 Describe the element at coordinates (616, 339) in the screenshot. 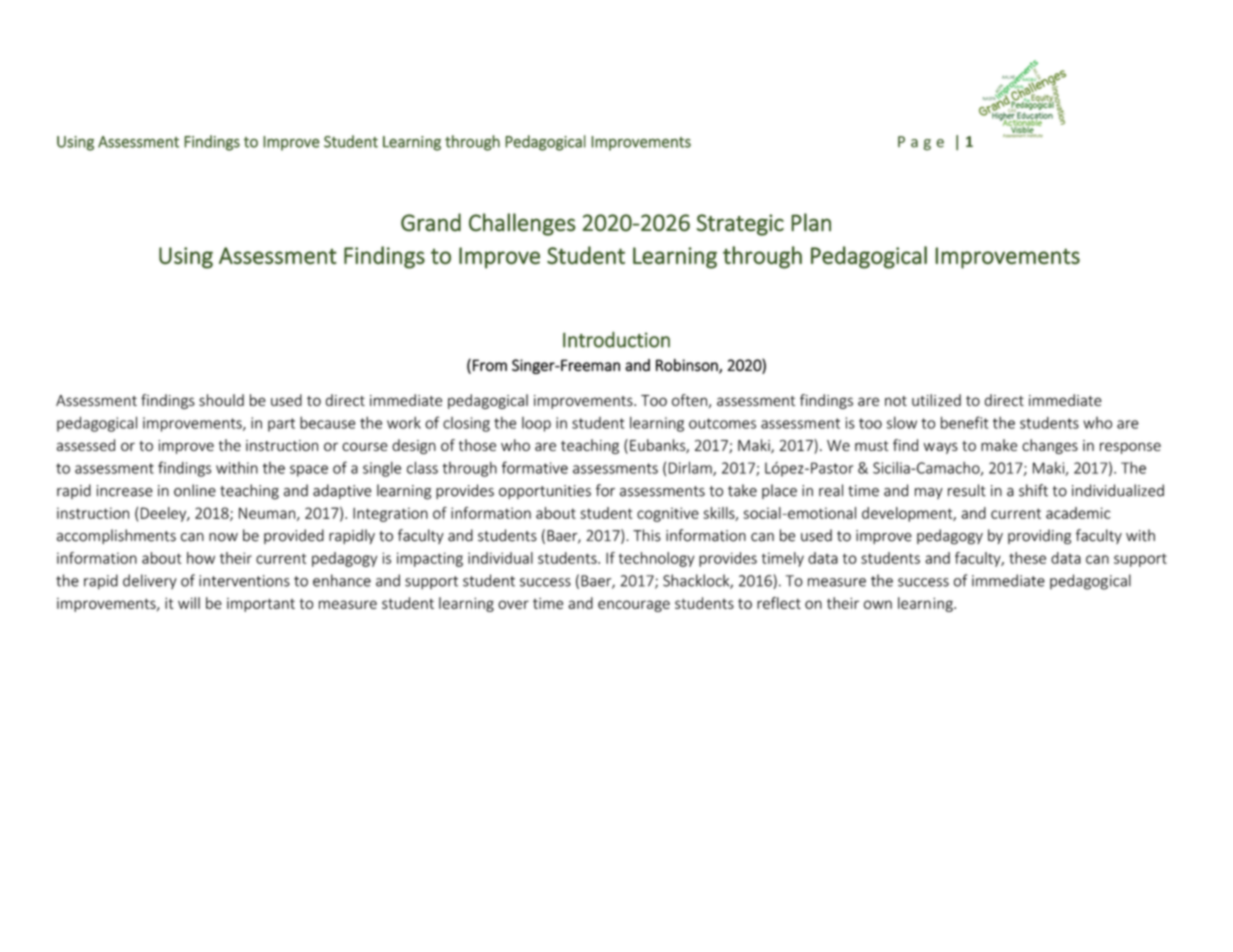

I see `Introduction` at that location.
